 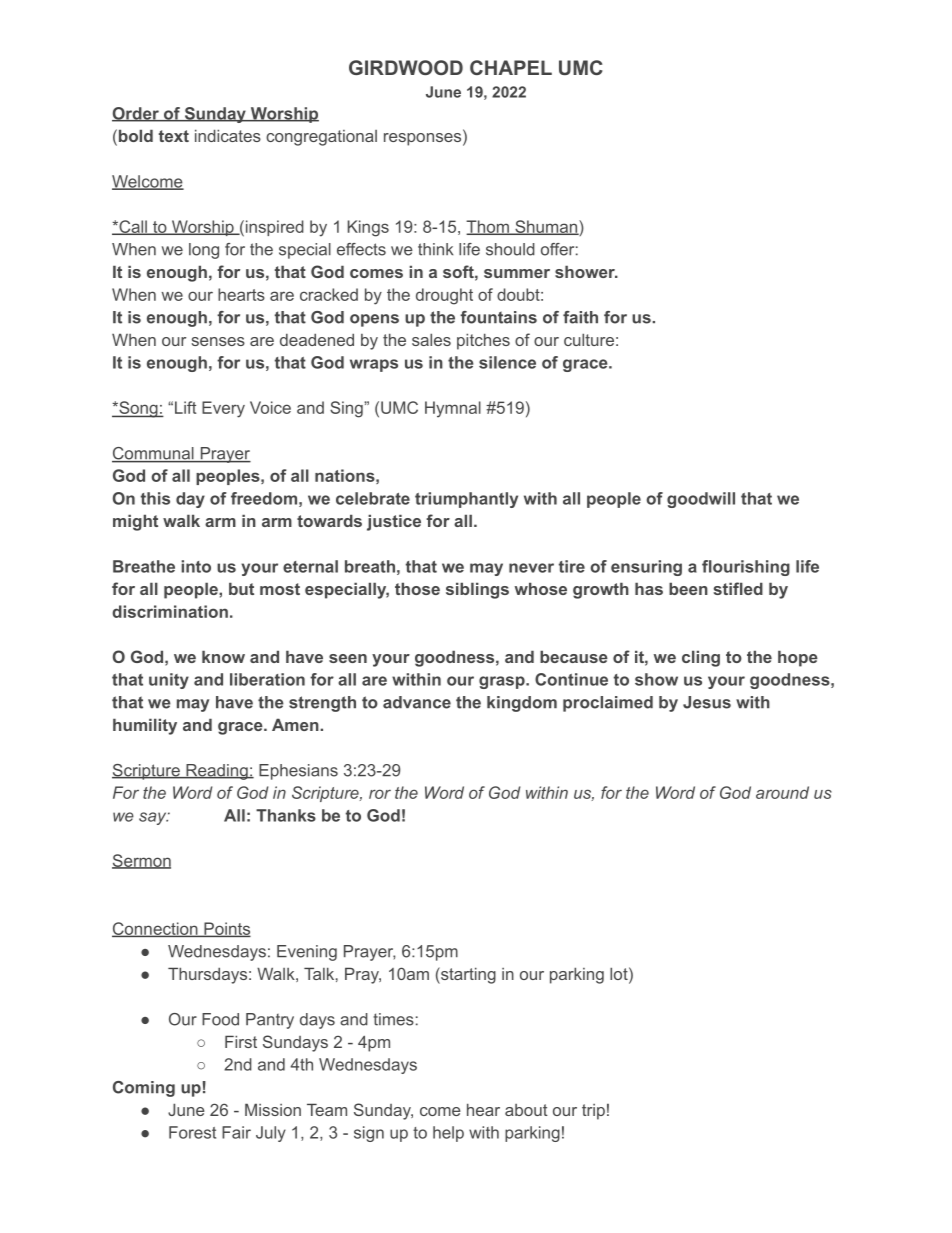 I want to click on Thom, so click(x=488, y=227).
